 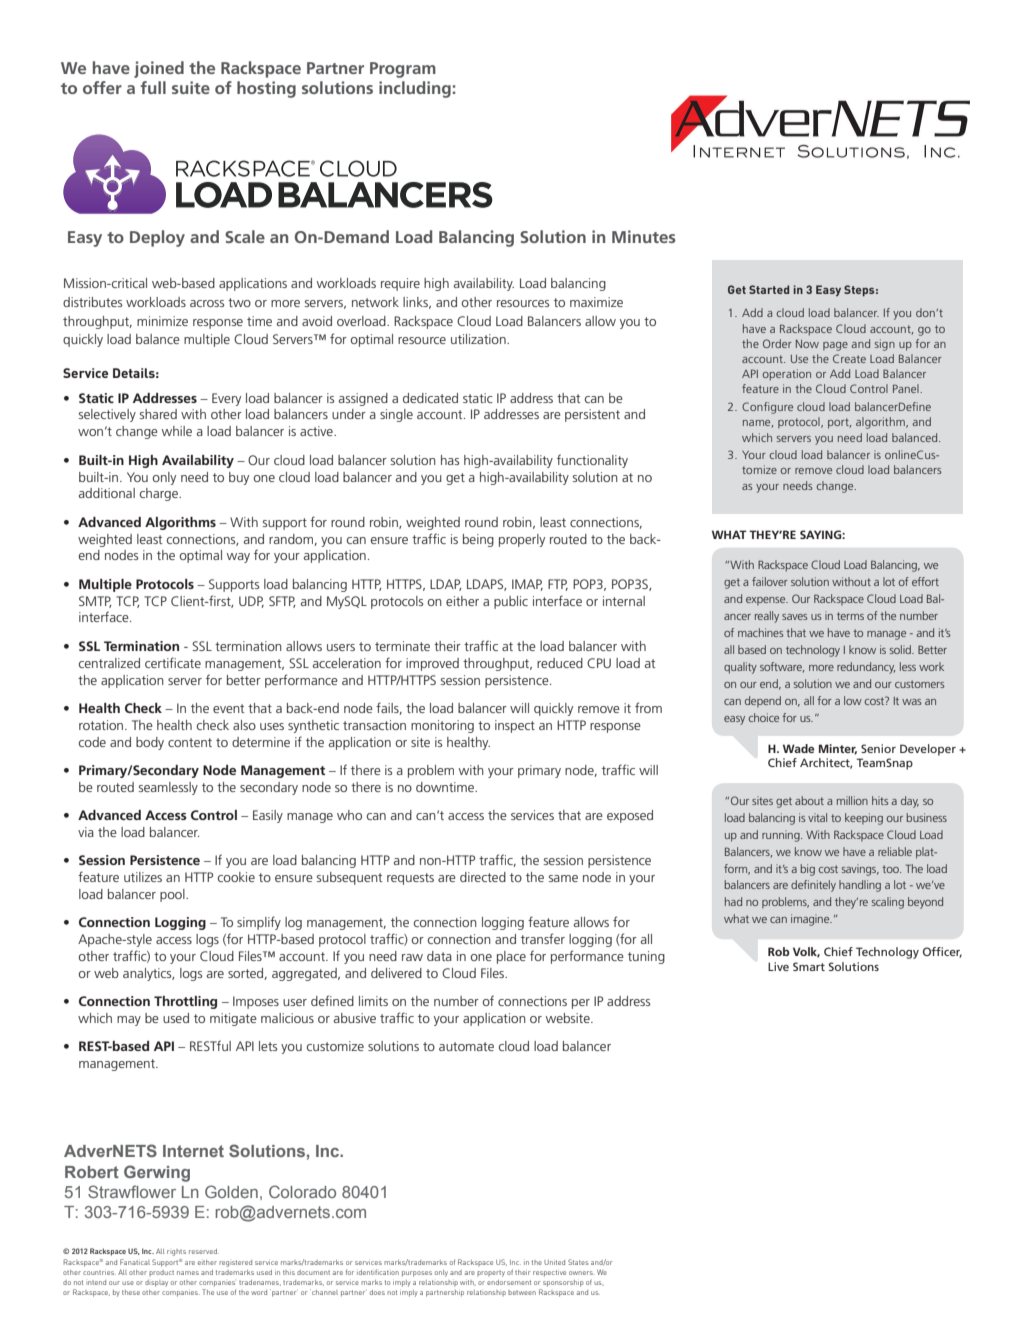 I want to click on way, so click(x=238, y=558).
